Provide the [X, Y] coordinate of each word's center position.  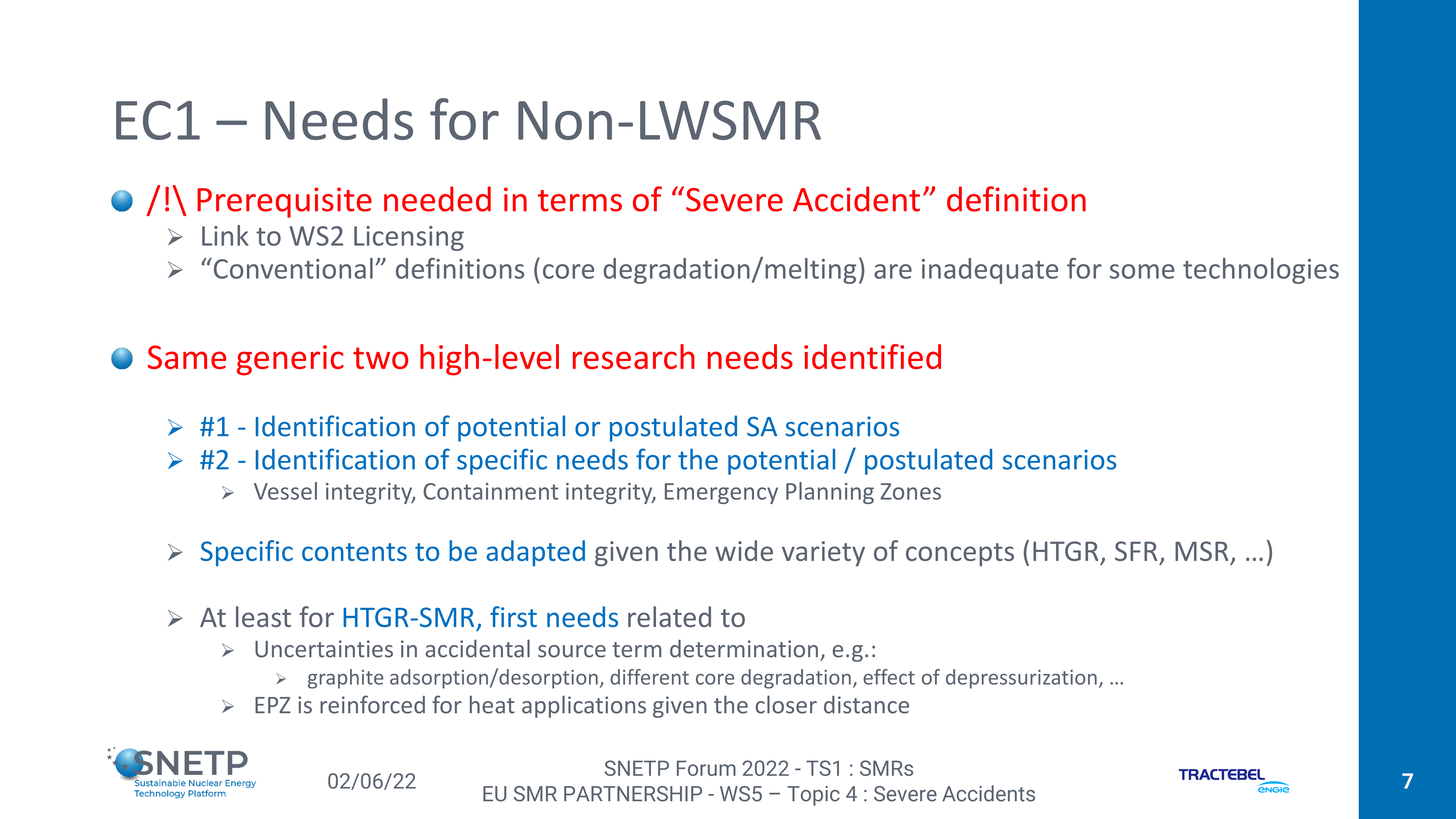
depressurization [1021, 679]
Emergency [721, 493]
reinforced [372, 704]
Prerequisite [284, 202]
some [1142, 271]
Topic [813, 796]
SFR [1136, 551]
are [893, 271]
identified [872, 356]
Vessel [285, 491]
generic [290, 360]
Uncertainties [324, 649]
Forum [706, 768]
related [669, 616]
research [634, 356]
